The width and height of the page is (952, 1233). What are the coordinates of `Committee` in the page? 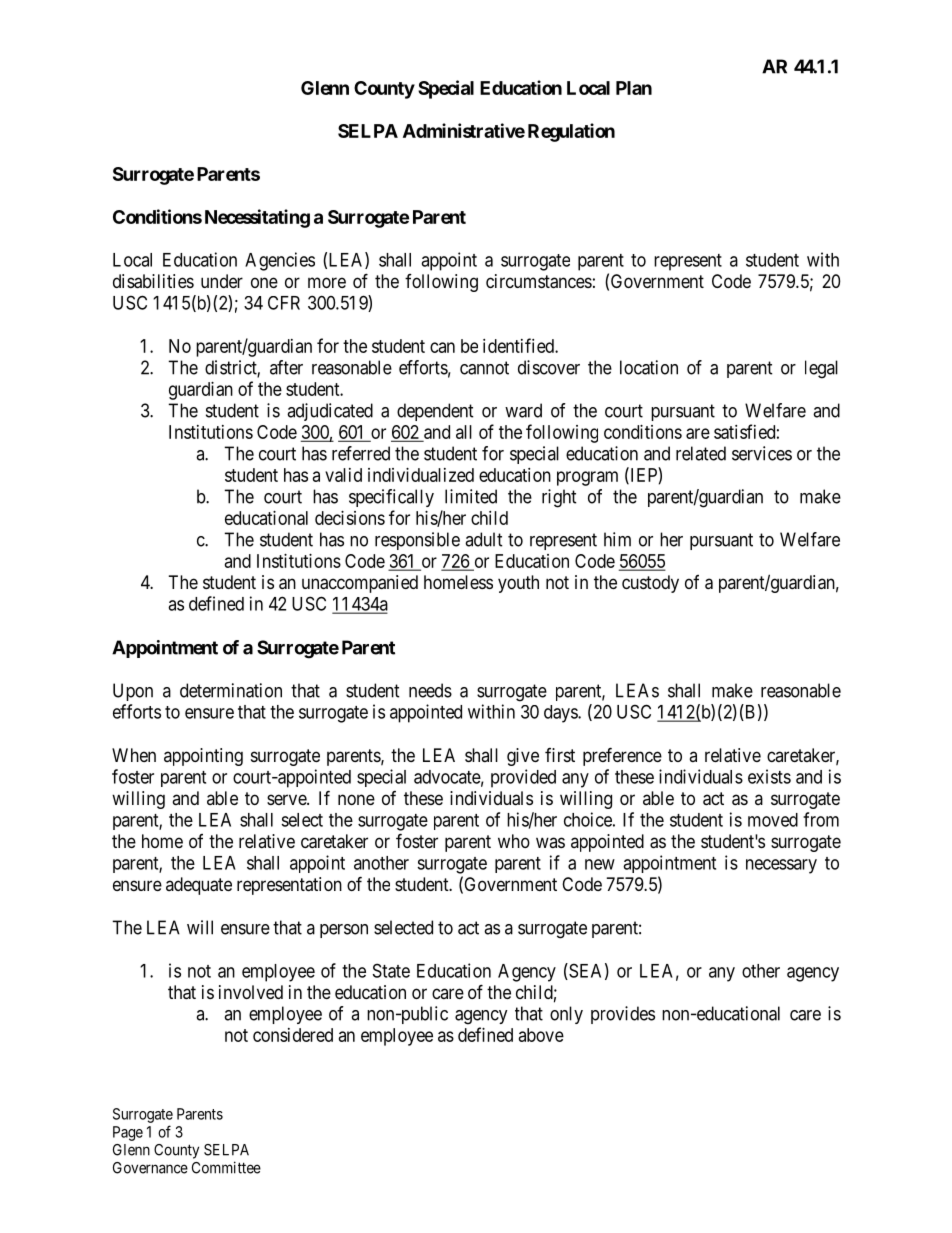 It's located at (226, 1167).
